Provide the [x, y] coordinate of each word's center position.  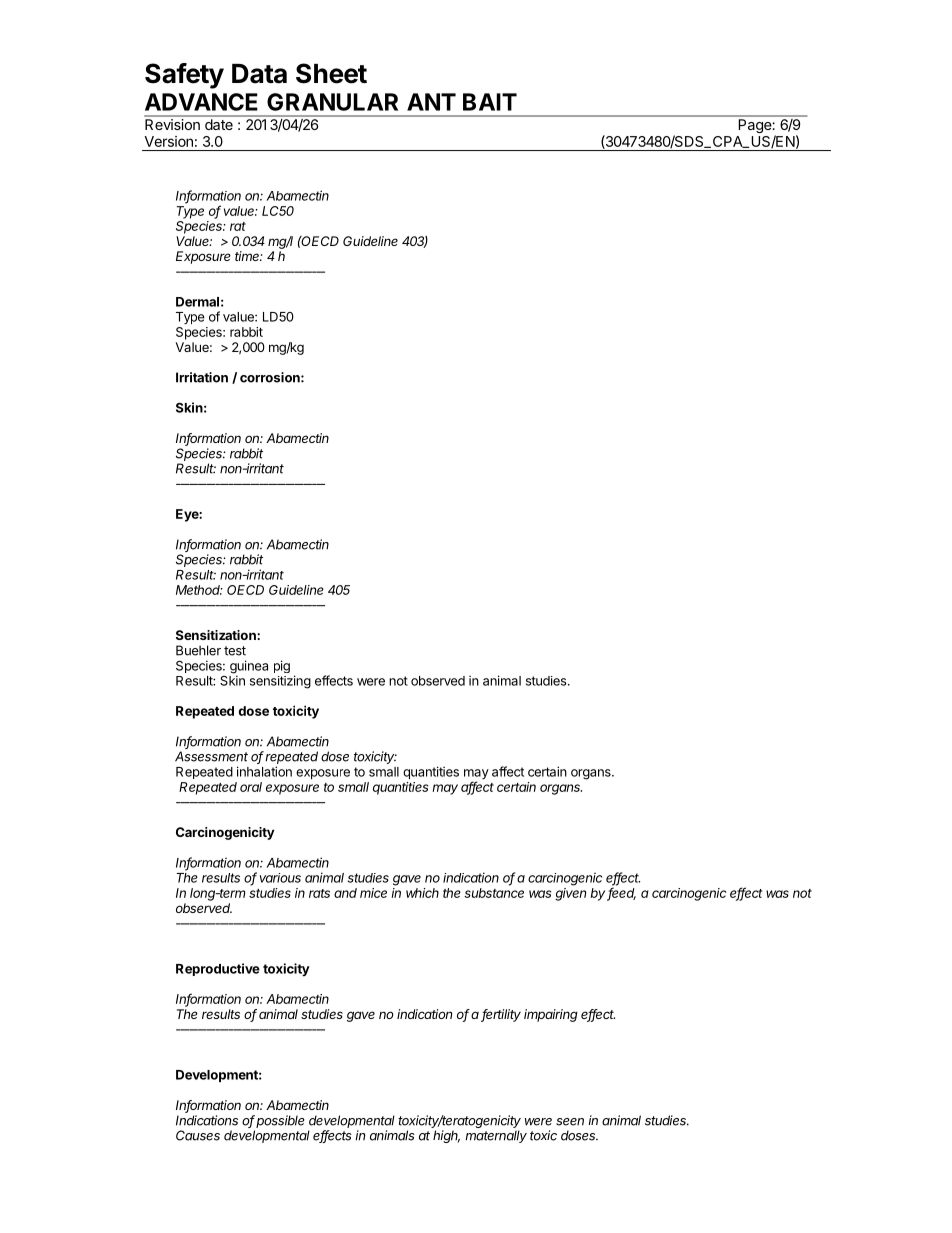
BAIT [490, 102]
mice [373, 893]
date [219, 124]
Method [199, 590]
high [446, 1136]
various [280, 878]
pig [282, 666]
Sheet [331, 73]
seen [570, 1122]
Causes [198, 1135]
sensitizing [280, 682]
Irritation [202, 377]
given [570, 894]
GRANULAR [332, 102]
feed [621, 893]
